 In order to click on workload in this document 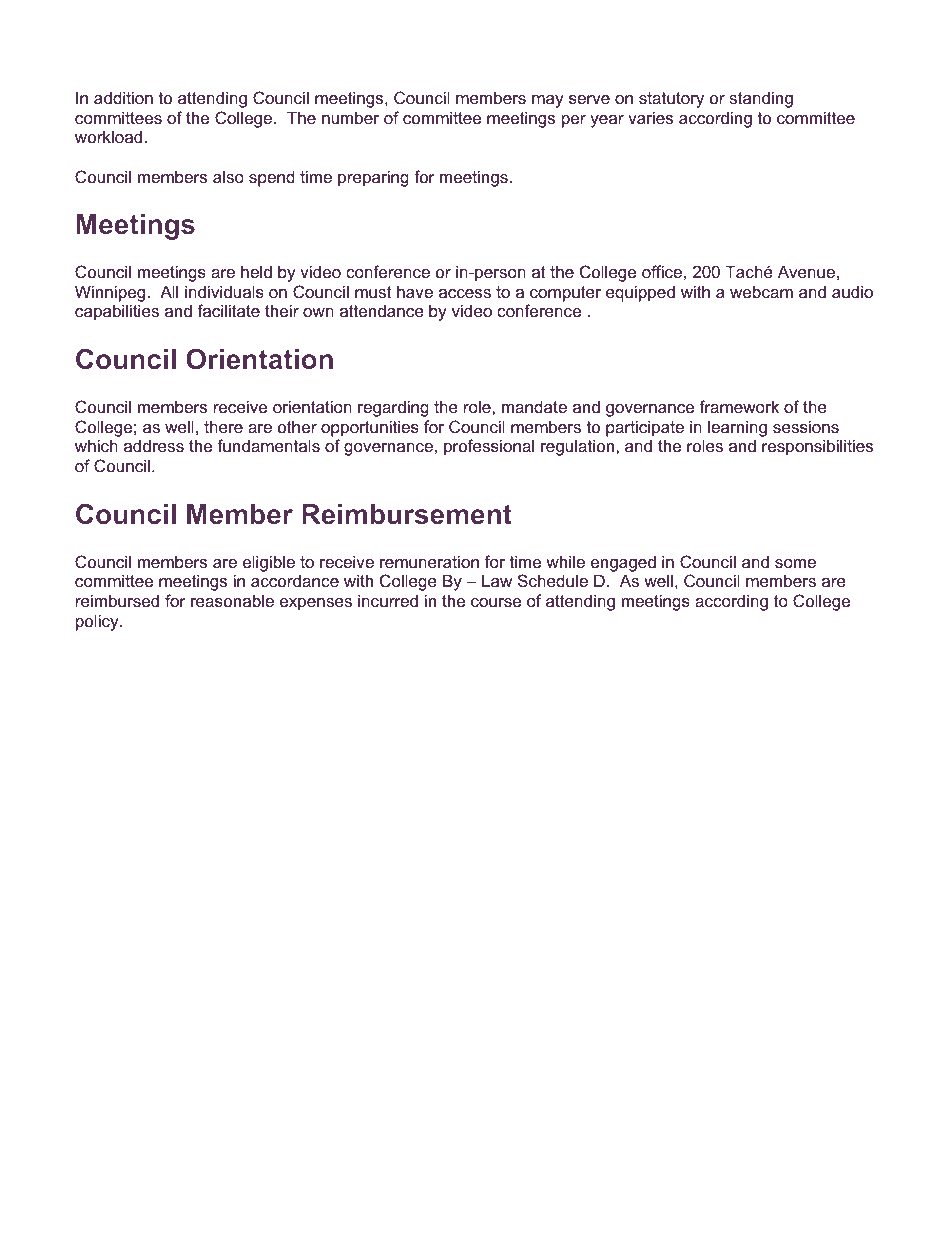, I will do `click(110, 136)`.
